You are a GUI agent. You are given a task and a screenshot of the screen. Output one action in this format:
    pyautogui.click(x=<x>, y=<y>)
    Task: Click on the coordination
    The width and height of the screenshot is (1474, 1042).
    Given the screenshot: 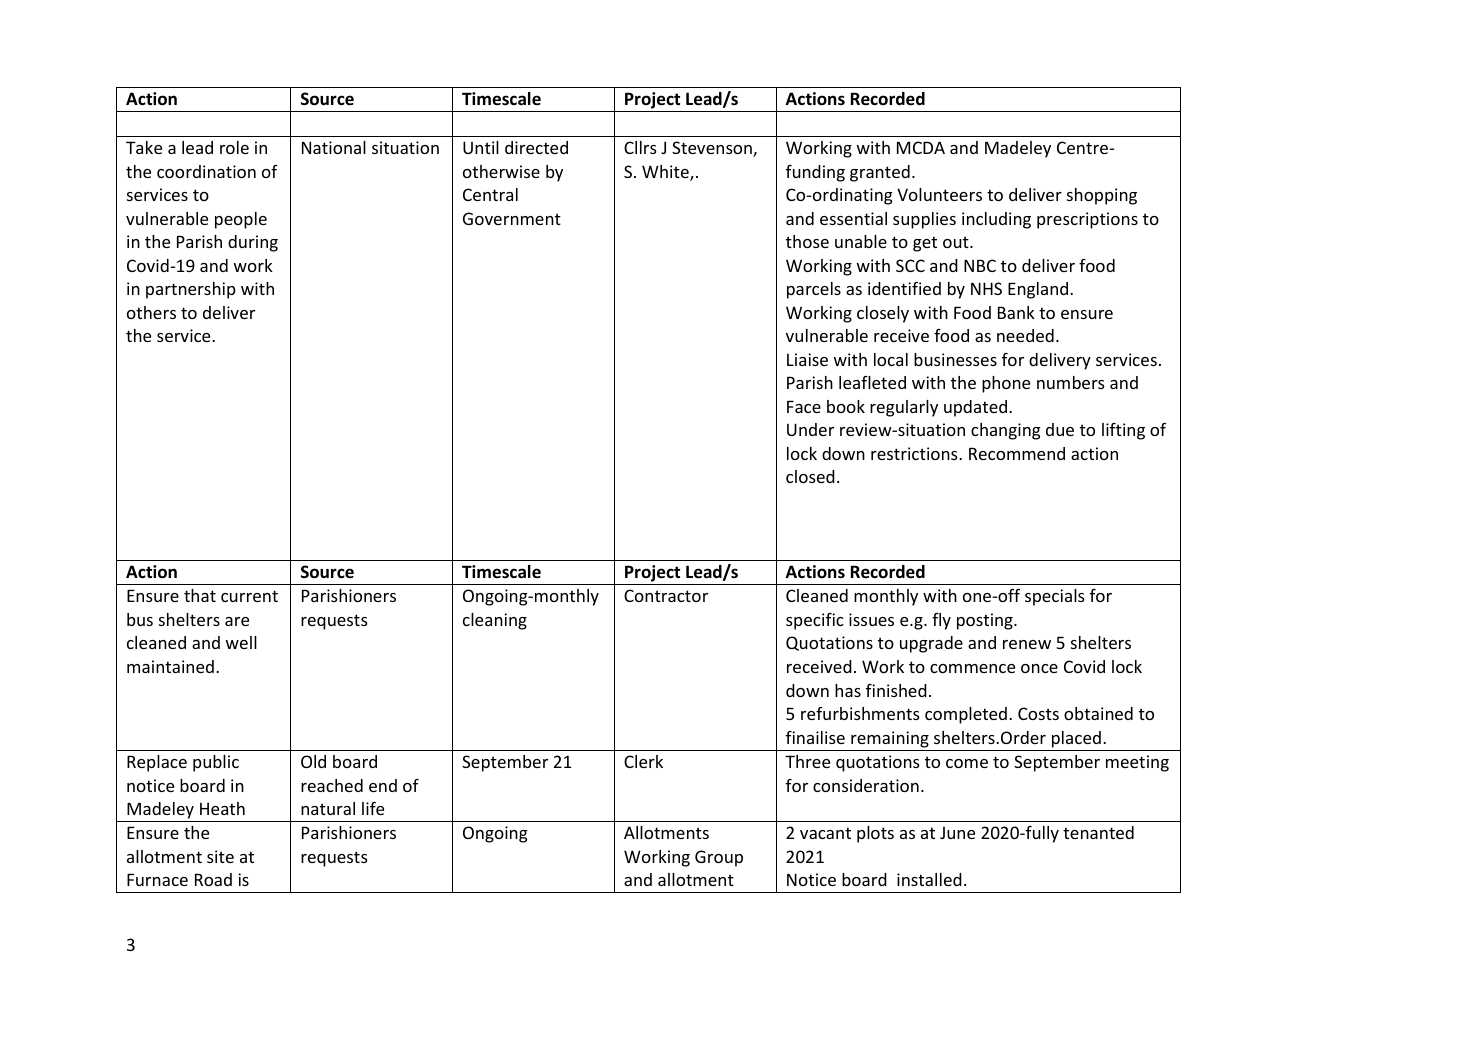 What is the action you would take?
    pyautogui.click(x=206, y=171)
